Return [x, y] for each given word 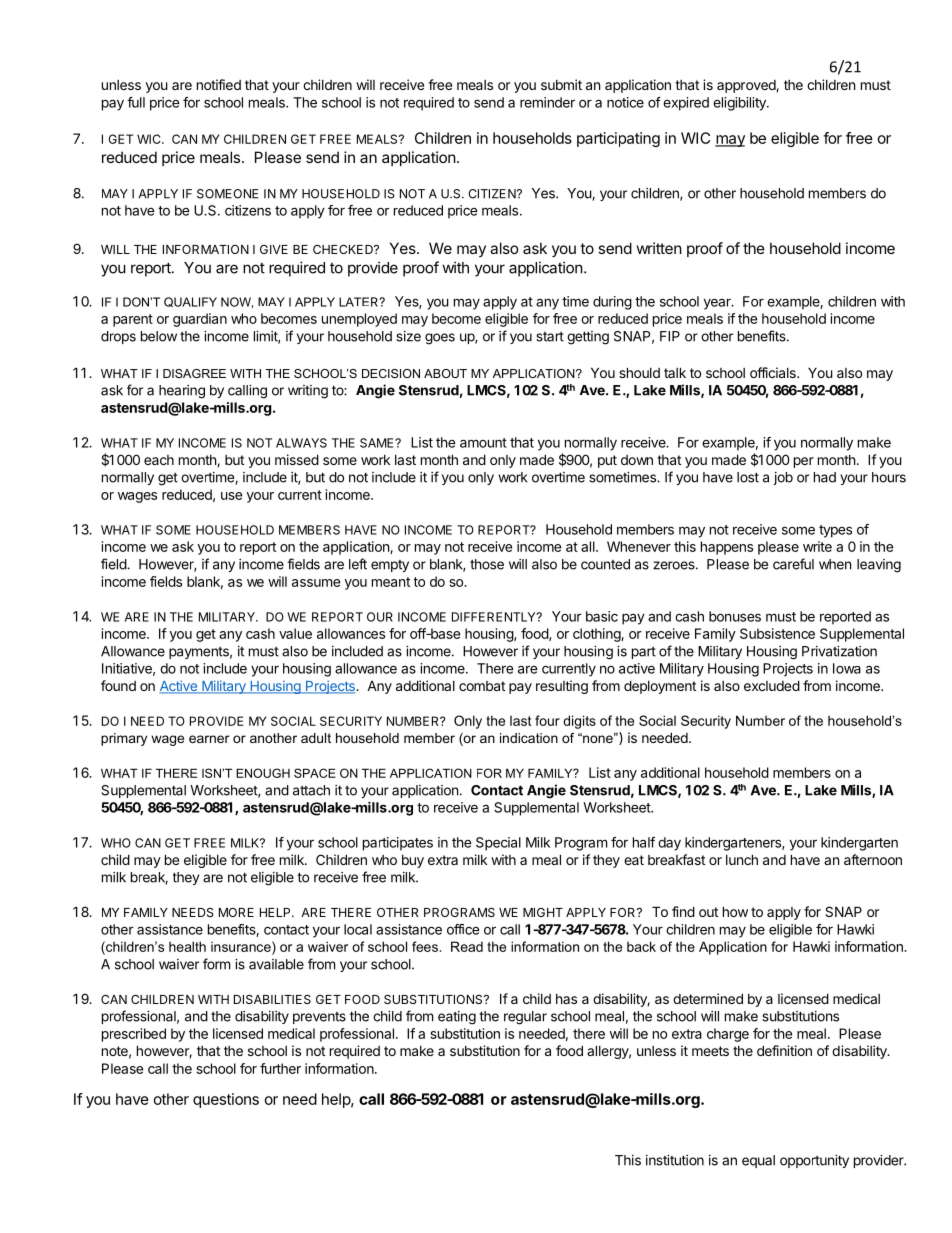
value [295, 633]
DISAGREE [194, 373]
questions [226, 1100]
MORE [236, 912]
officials [774, 372]
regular [525, 1018]
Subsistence [777, 633]
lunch [742, 859]
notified [219, 84]
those [487, 564]
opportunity [814, 1161]
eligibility [740, 104]
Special [498, 844]
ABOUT [445, 373]
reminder [547, 102]
